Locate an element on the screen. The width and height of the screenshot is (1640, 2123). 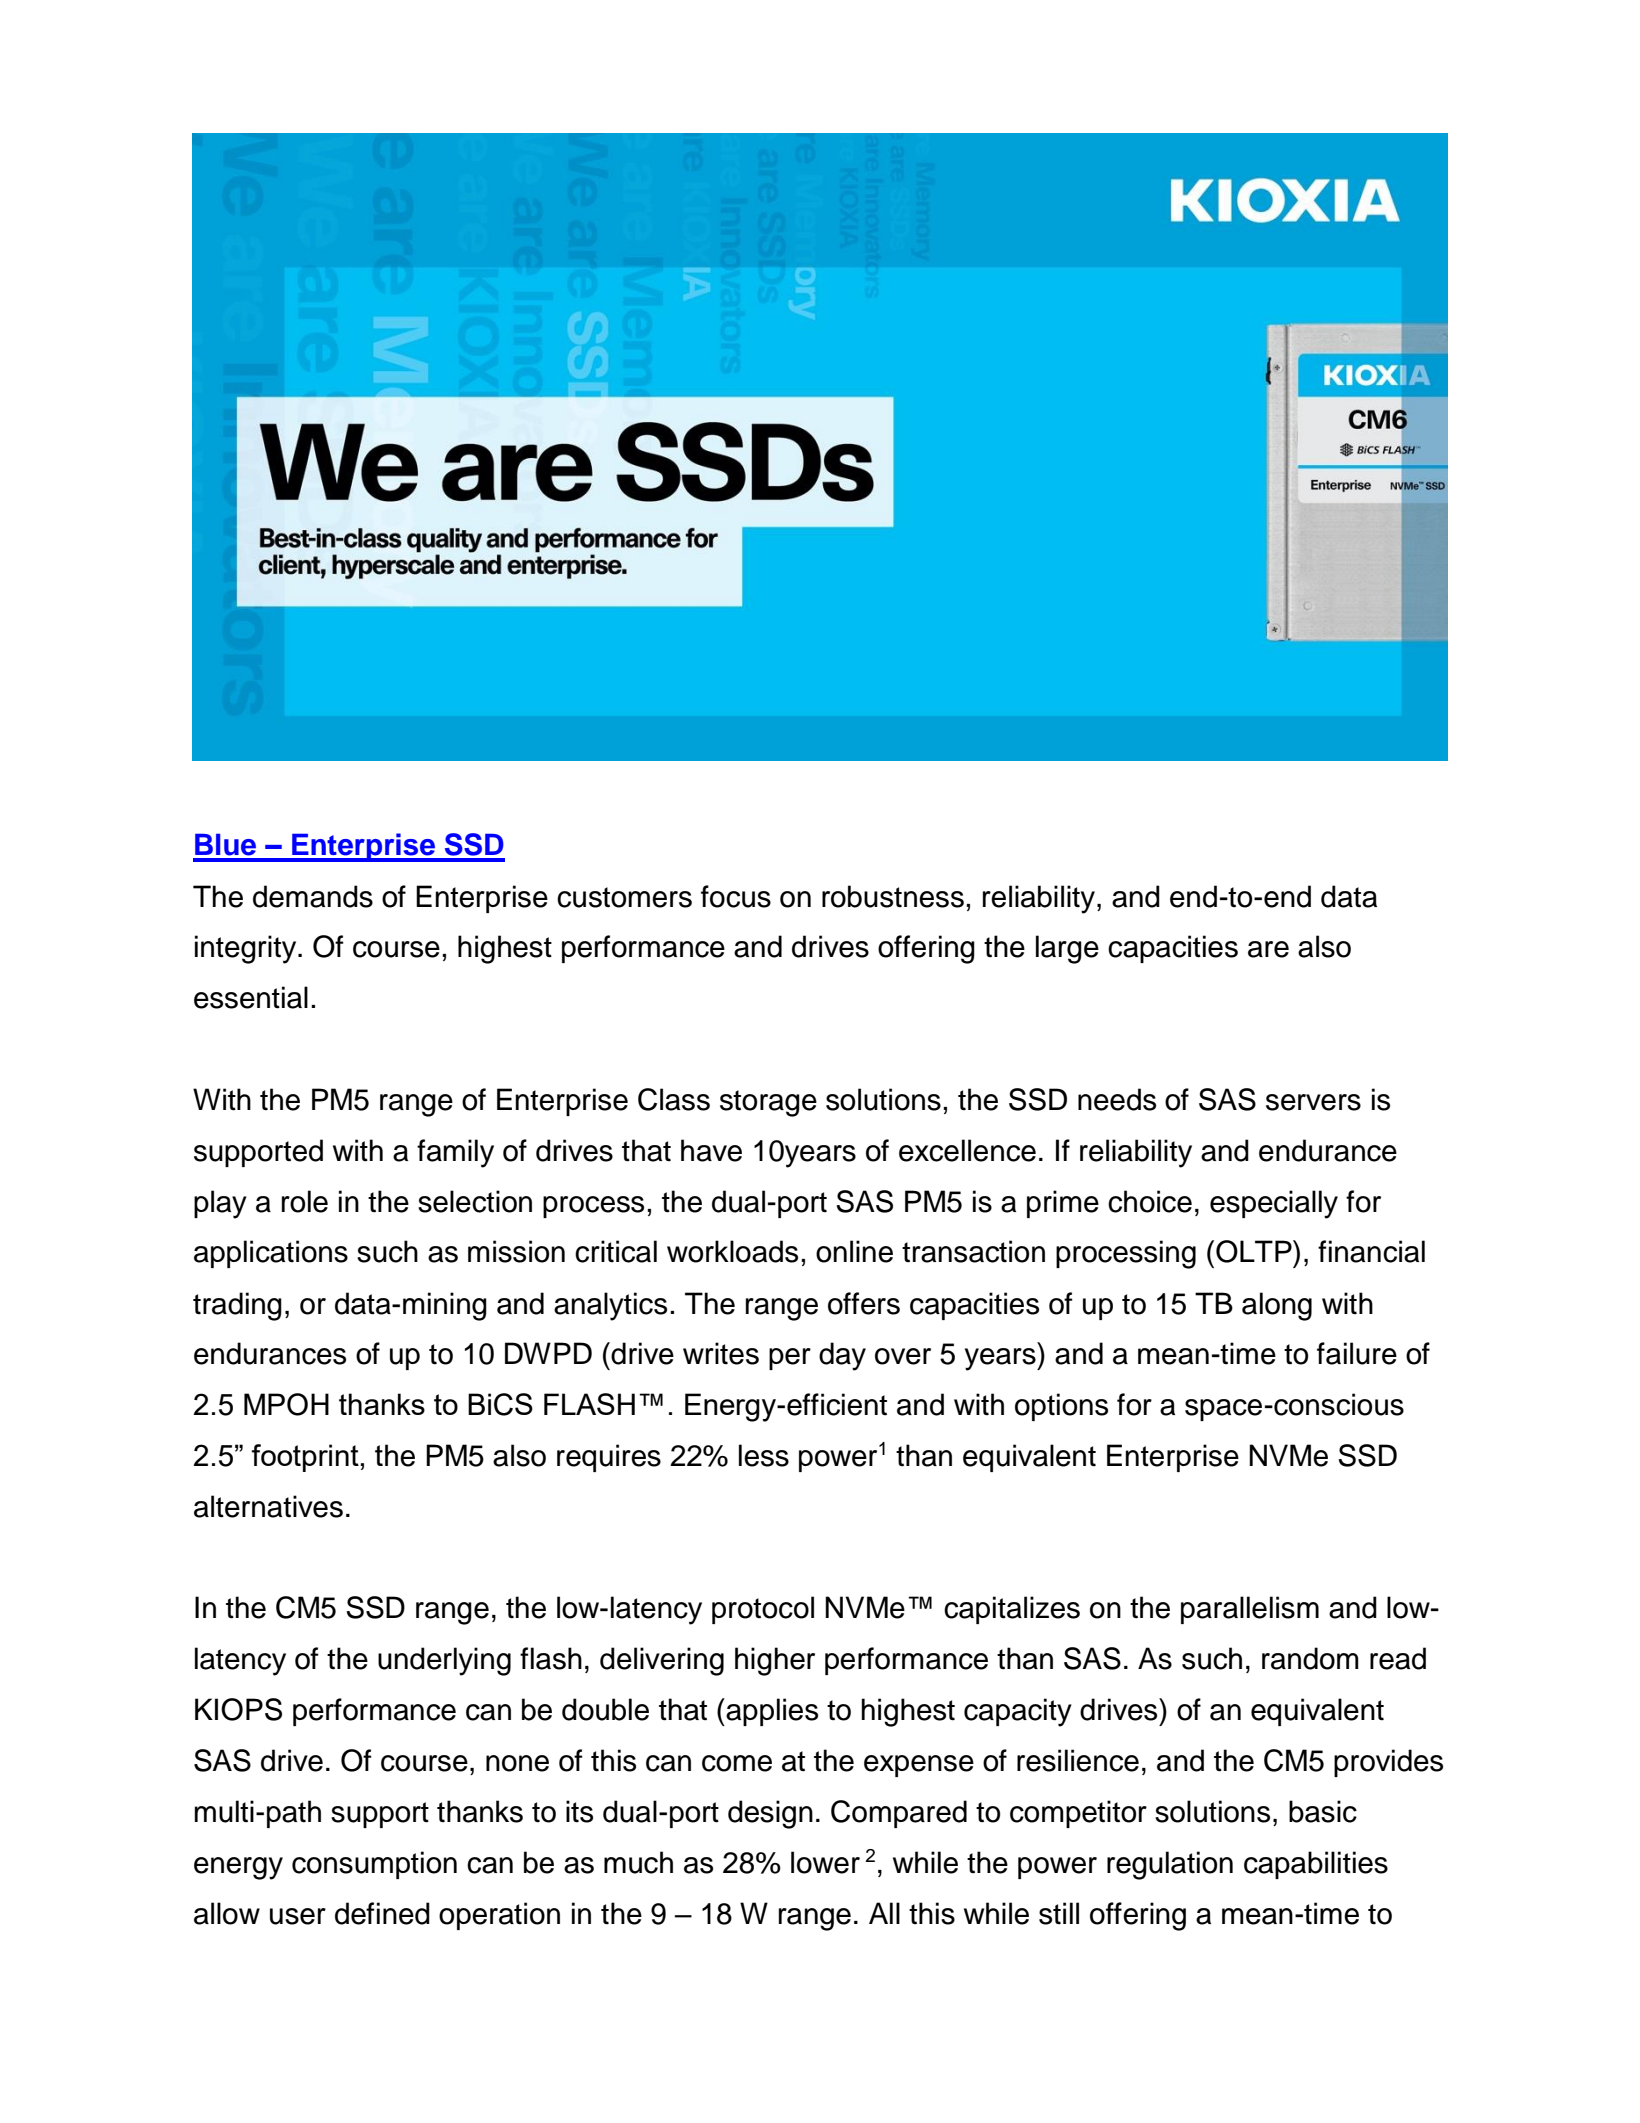
demands is located at coordinates (313, 896).
